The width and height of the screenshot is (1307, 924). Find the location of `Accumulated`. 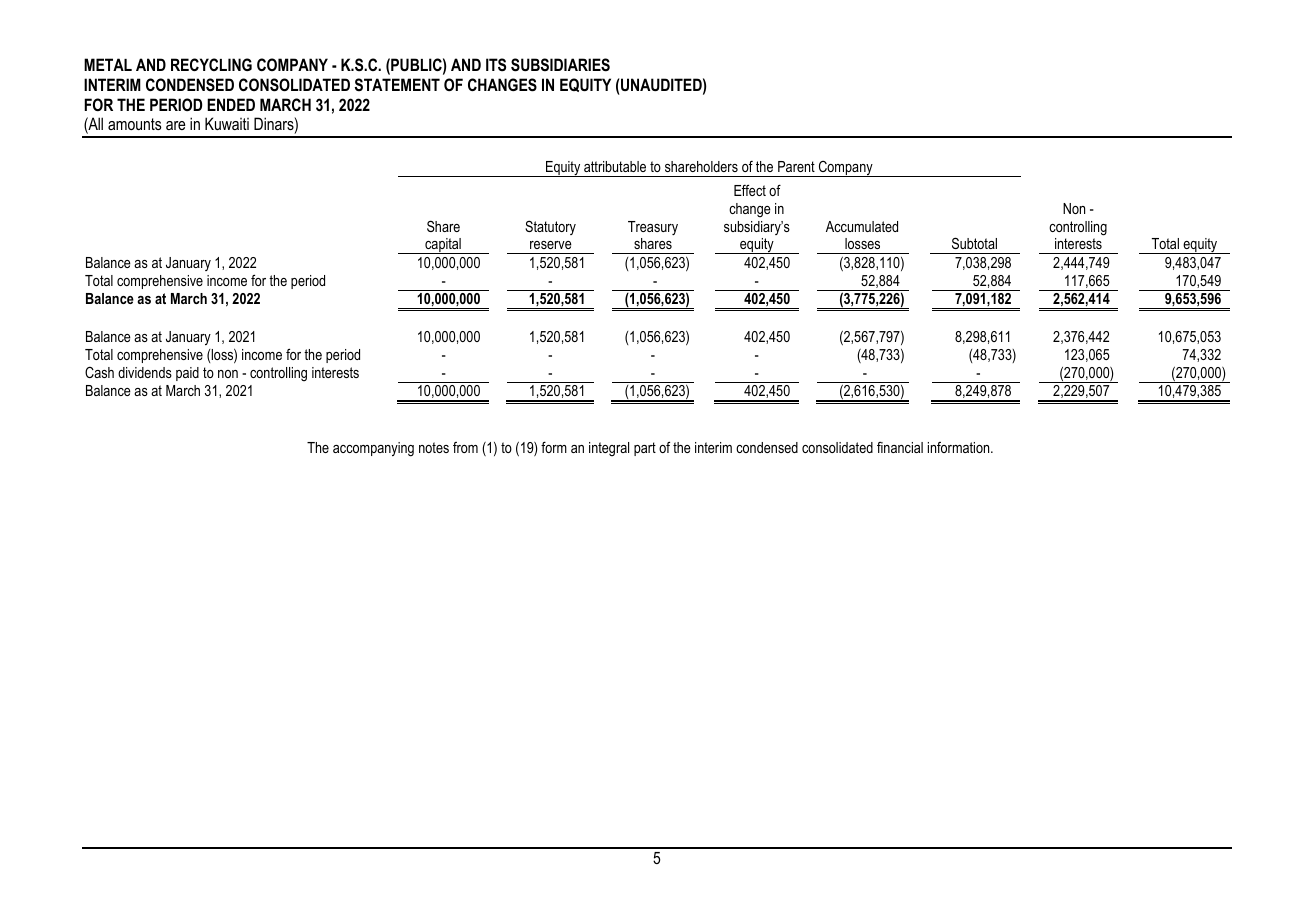

Accumulated is located at coordinates (862, 226).
